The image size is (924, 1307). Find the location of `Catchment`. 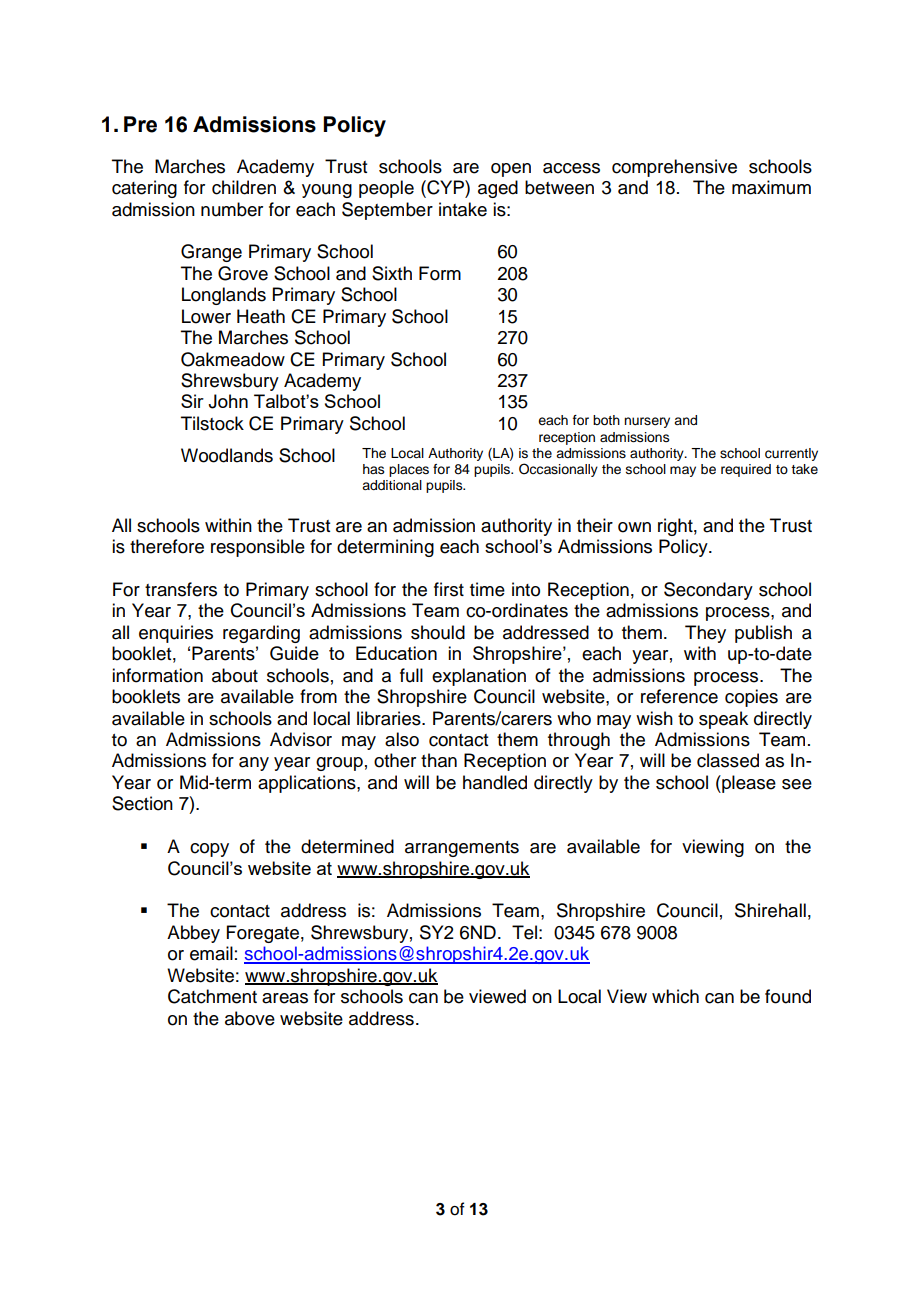

Catchment is located at coordinates (212, 996).
